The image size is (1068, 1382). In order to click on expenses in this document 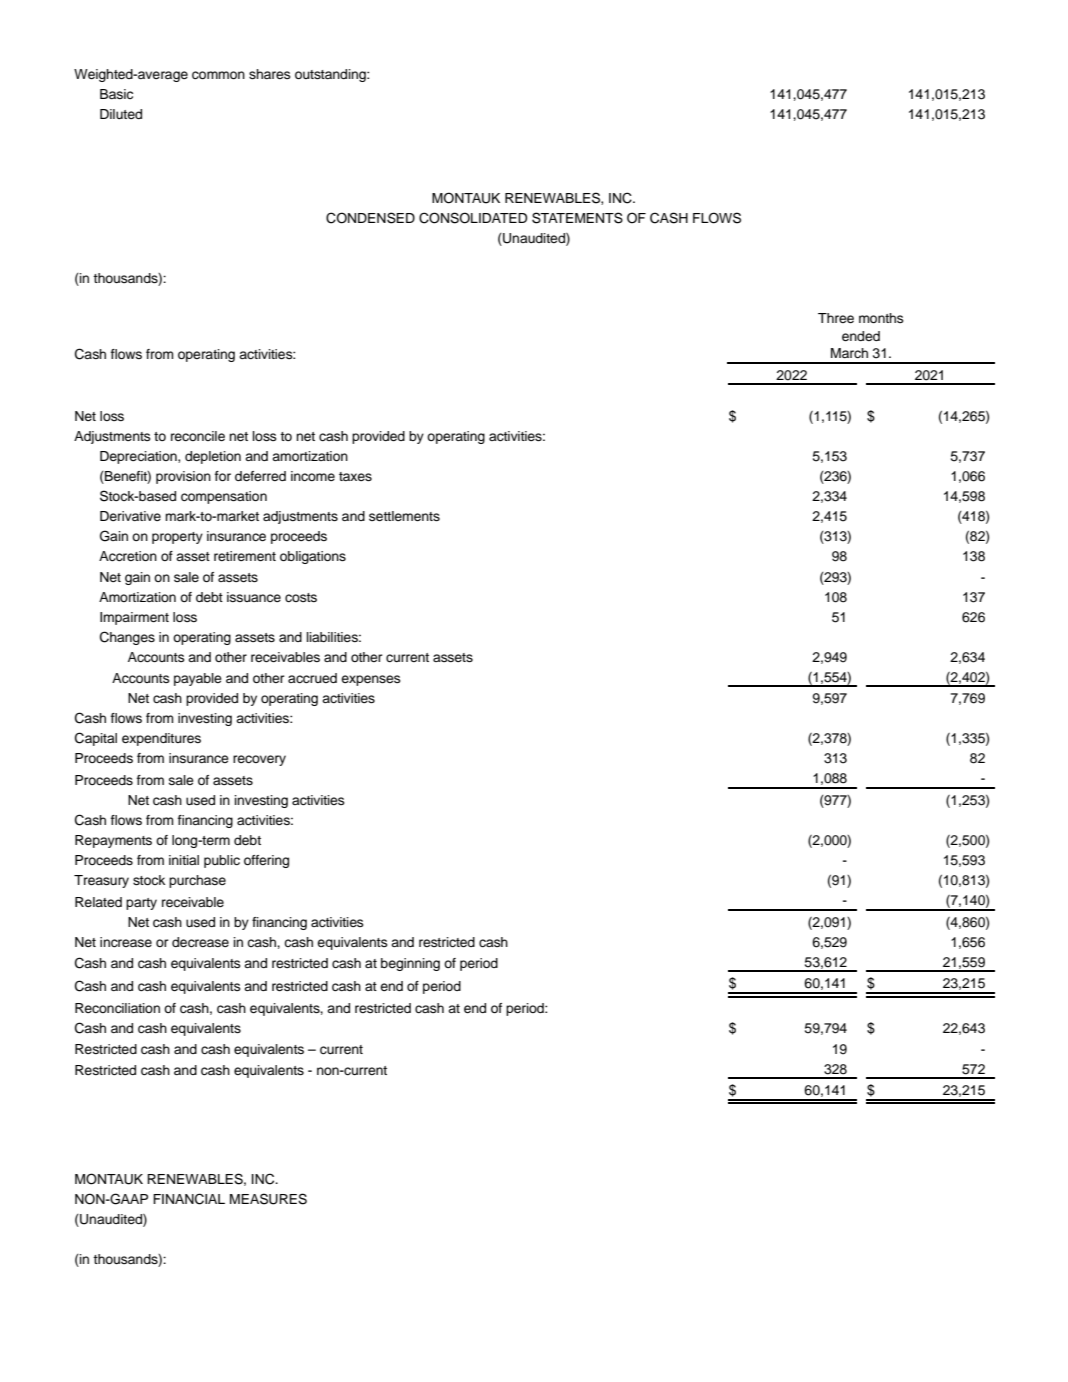, I will do `click(371, 680)`.
